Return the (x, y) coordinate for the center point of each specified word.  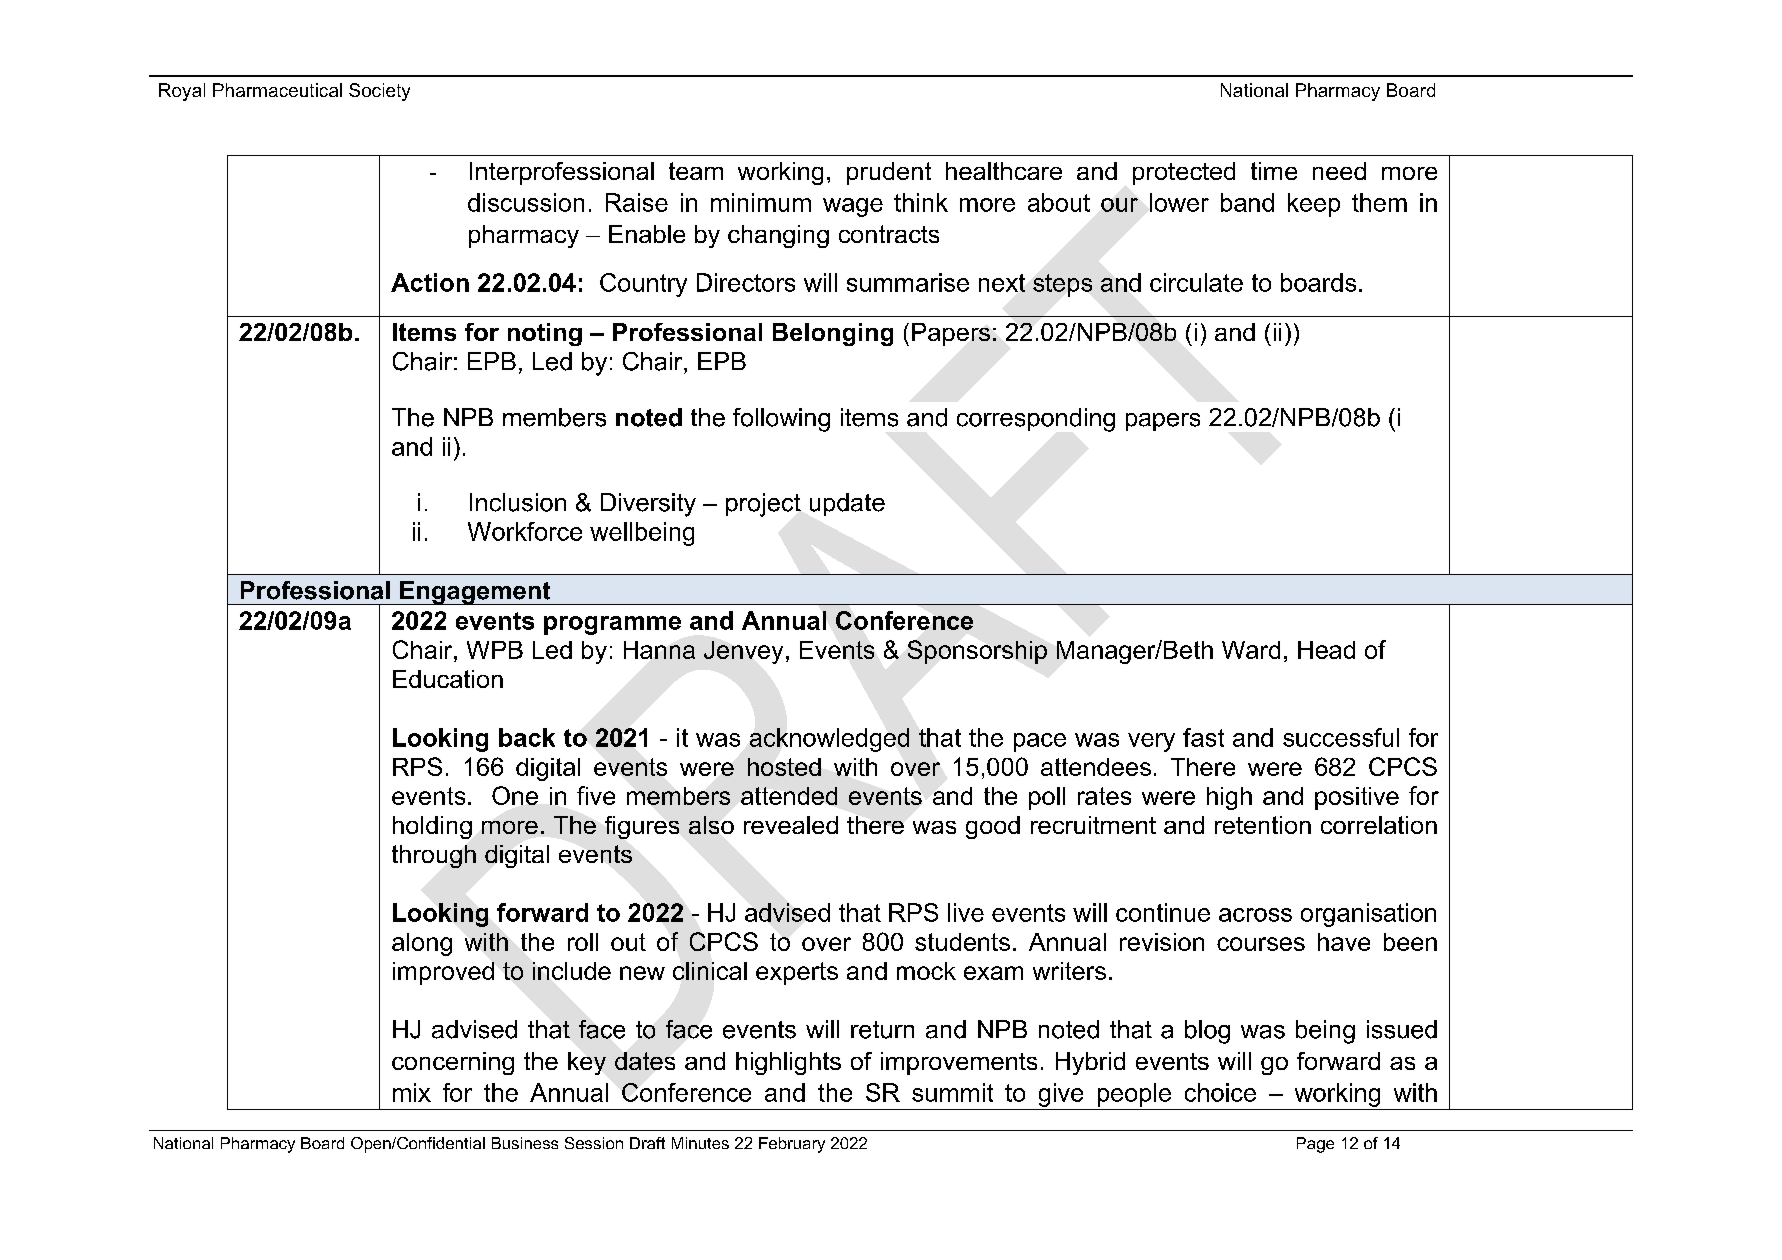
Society (379, 92)
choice (1220, 1092)
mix (412, 1092)
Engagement (475, 593)
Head (1326, 650)
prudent (889, 173)
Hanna (659, 650)
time (1274, 171)
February (792, 1145)
